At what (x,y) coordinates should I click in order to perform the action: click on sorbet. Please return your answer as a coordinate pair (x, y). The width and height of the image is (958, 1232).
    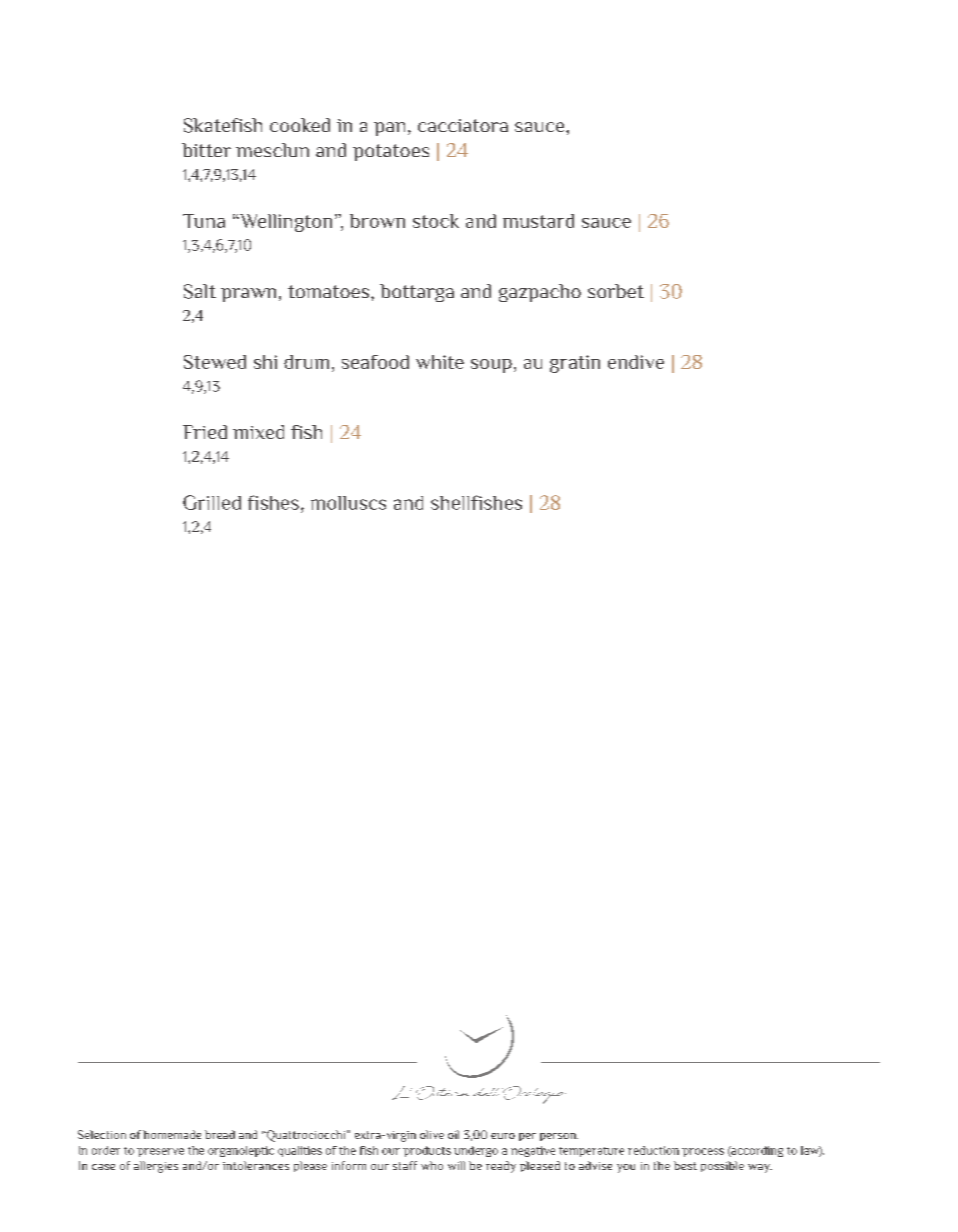
    Looking at the image, I should click on (616, 291).
